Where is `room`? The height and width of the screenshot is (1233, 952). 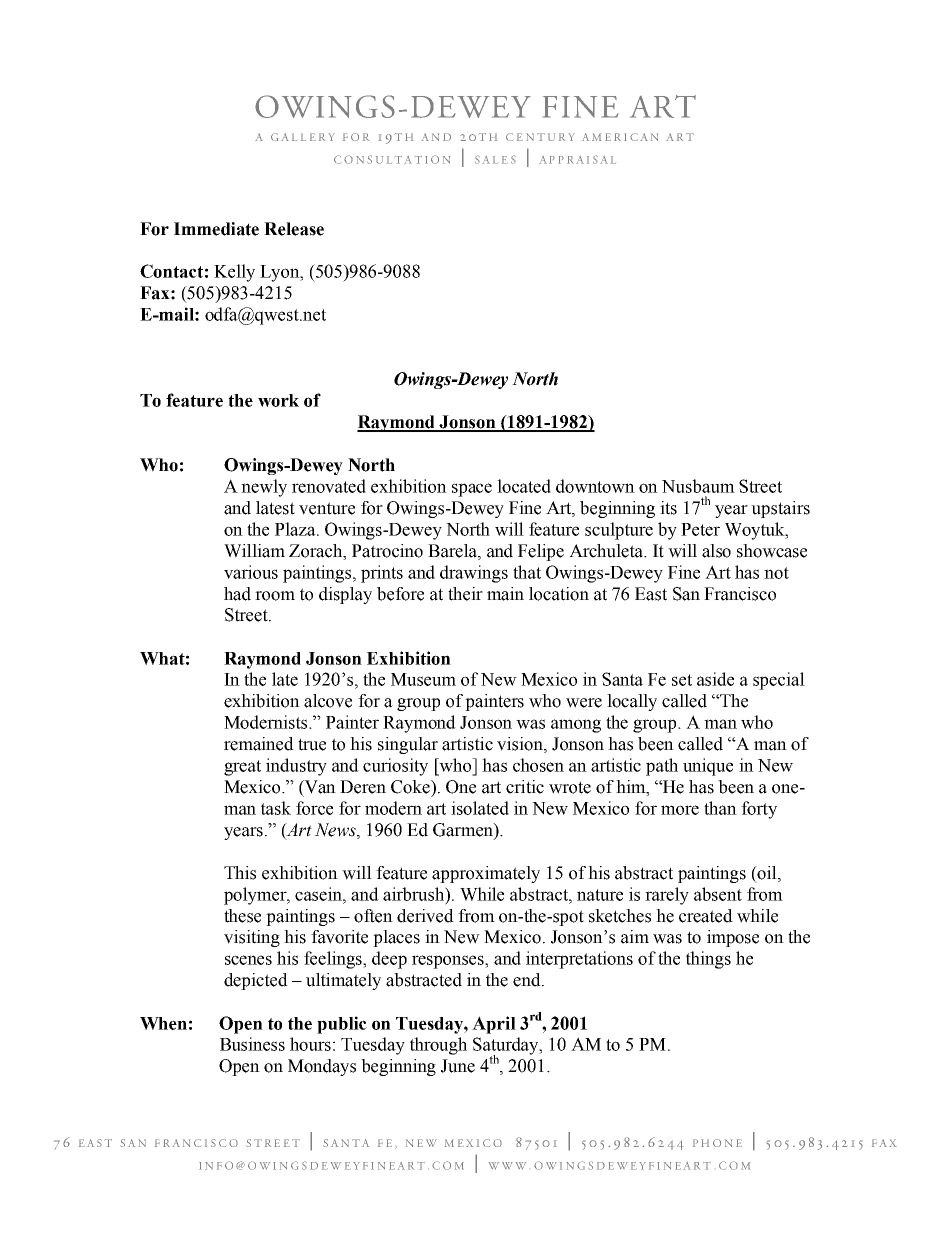 room is located at coordinates (275, 596).
